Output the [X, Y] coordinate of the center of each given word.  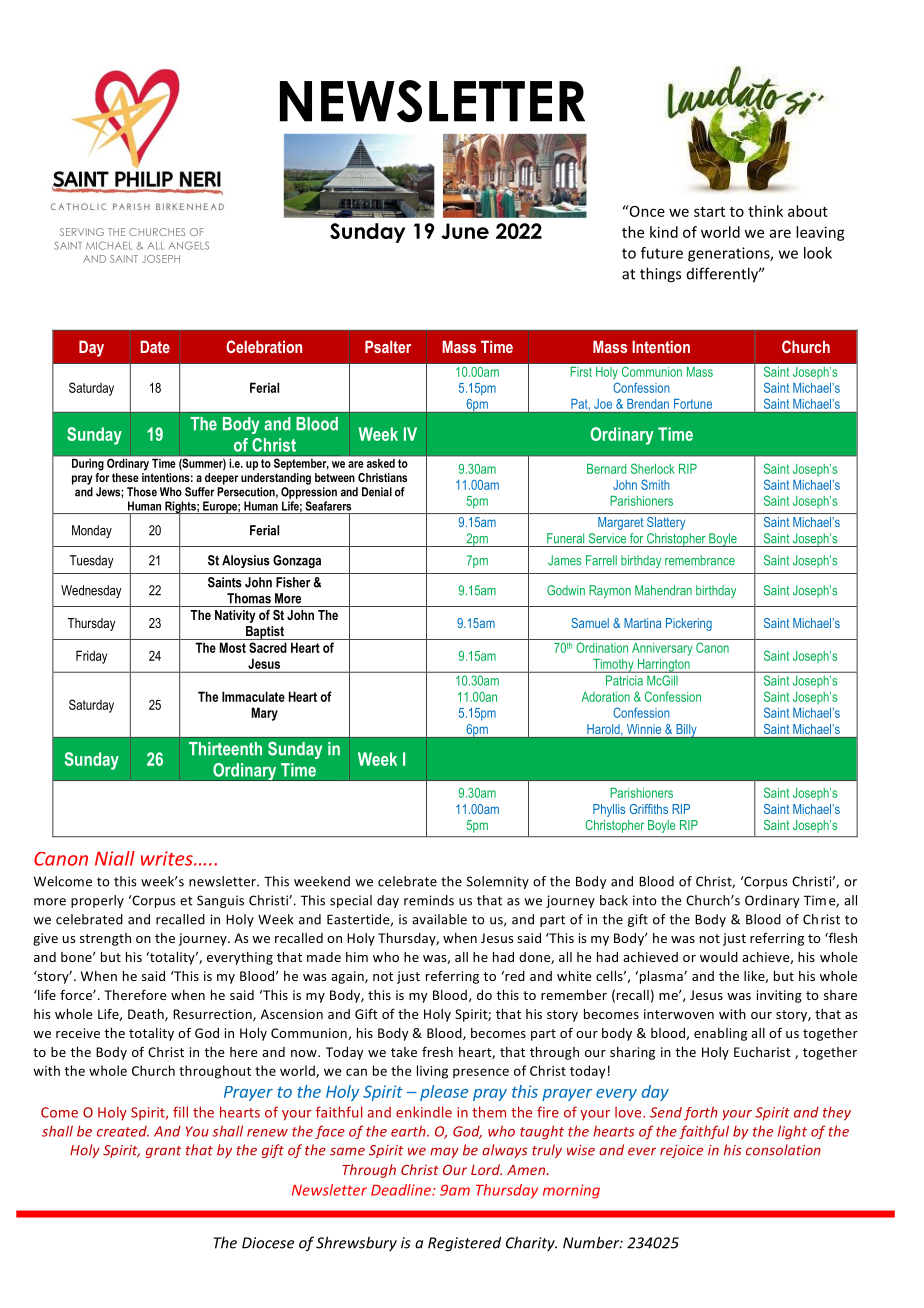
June [465, 231]
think [765, 211]
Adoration [605, 697]
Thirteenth [225, 749]
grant [163, 1152]
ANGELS [189, 245]
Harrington [663, 666]
